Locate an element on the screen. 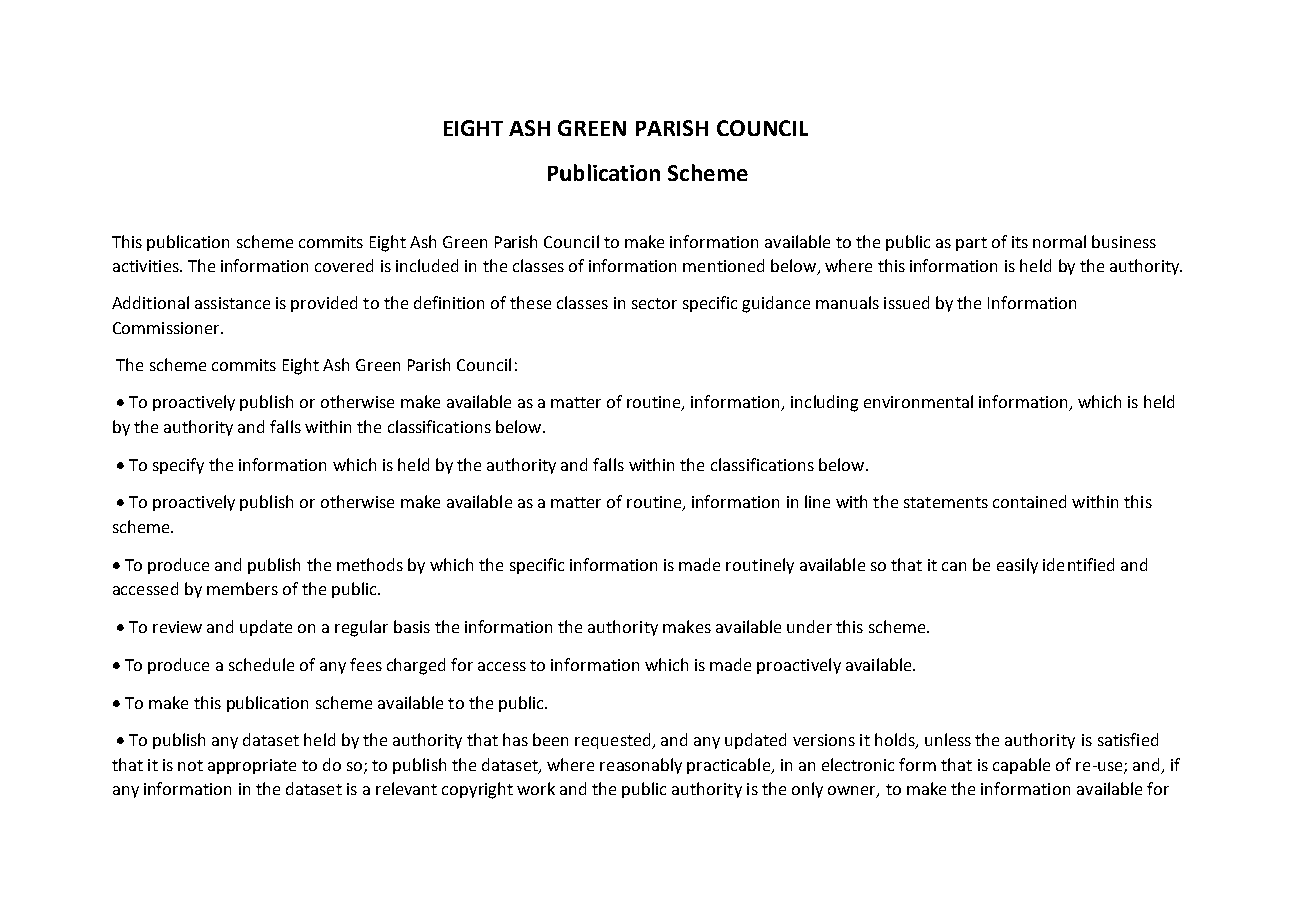 The width and height of the screenshot is (1308, 924). capable is located at coordinates (1021, 766).
